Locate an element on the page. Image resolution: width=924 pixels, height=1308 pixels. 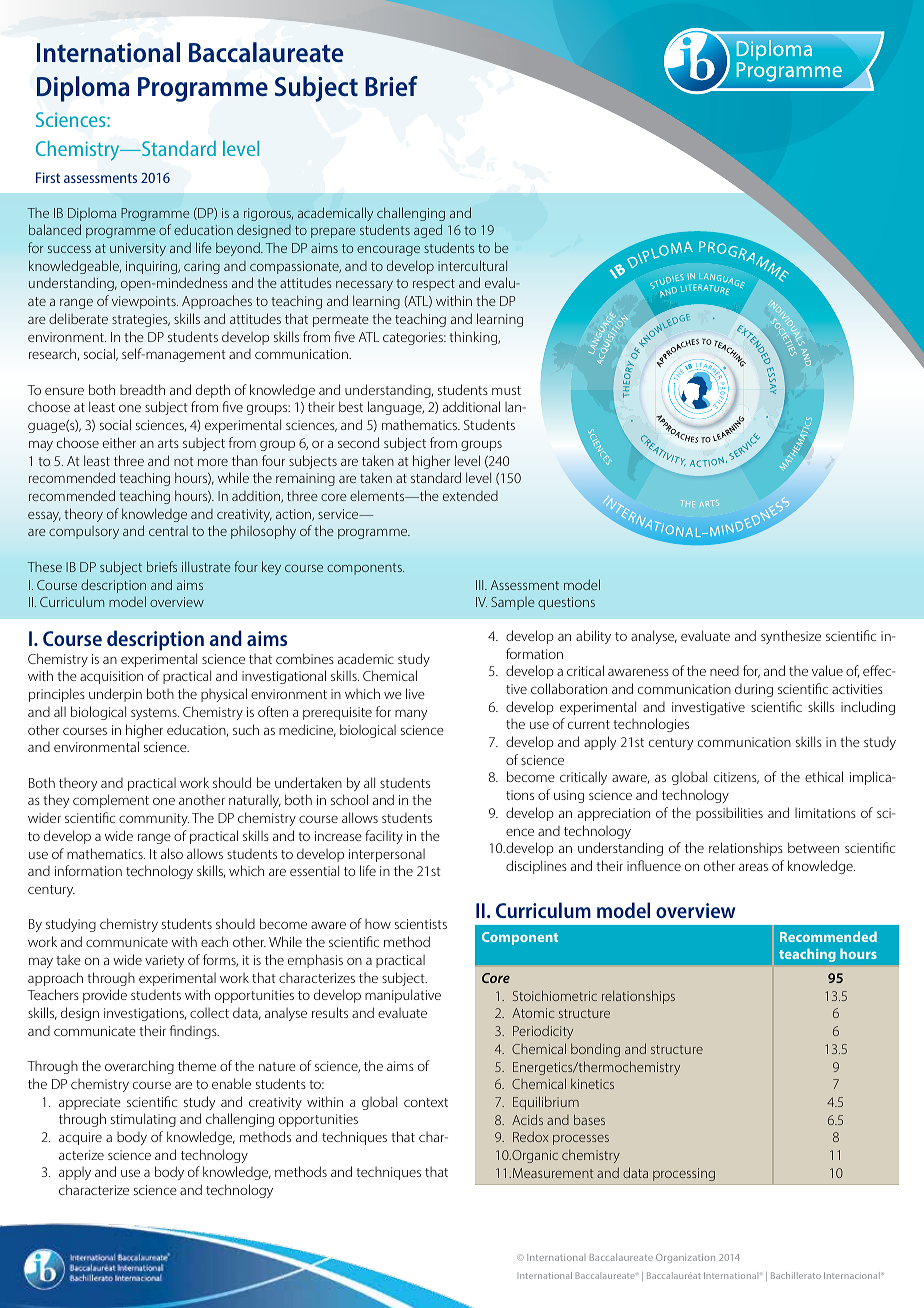
variety is located at coordinates (164, 961).
